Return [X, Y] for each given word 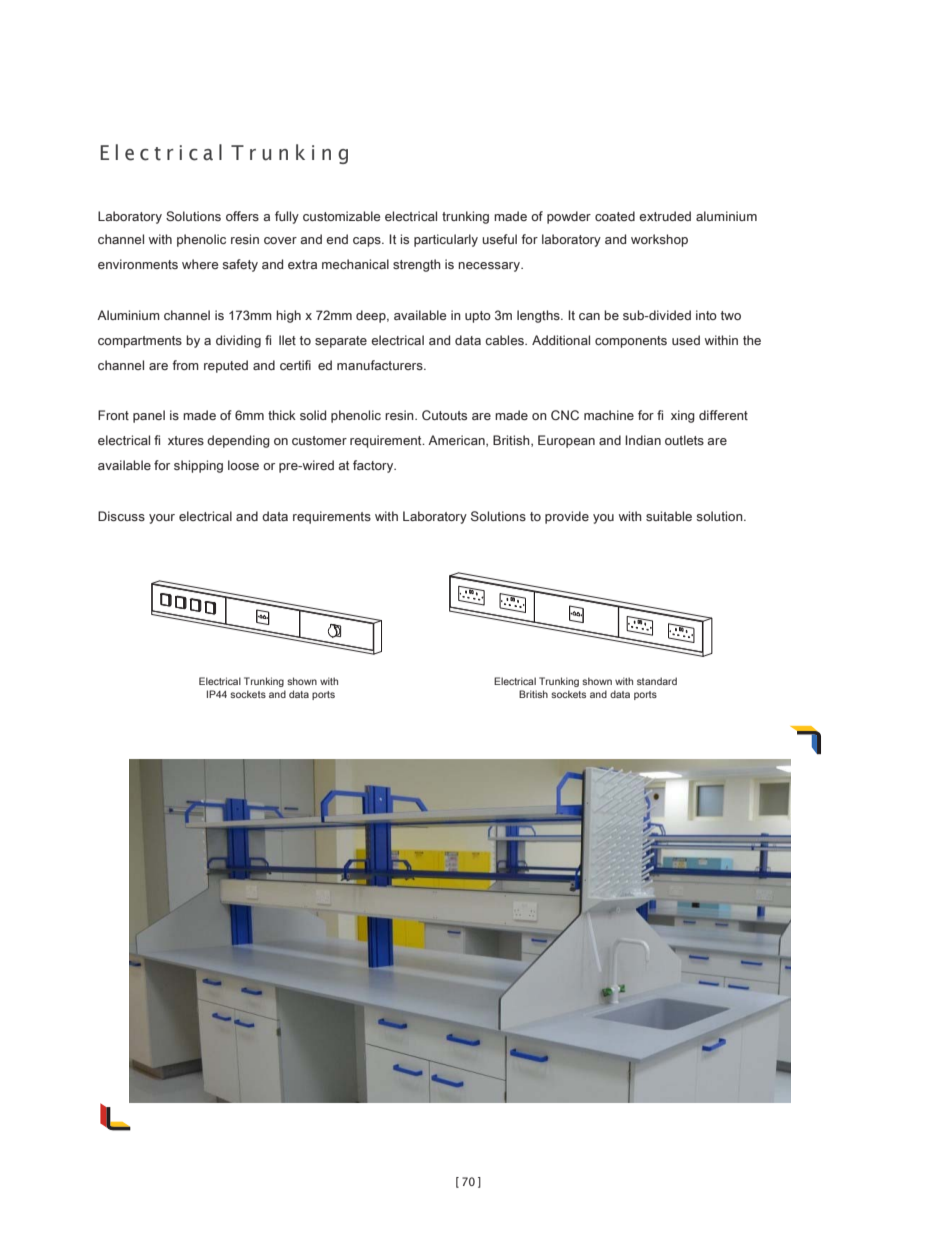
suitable [669, 516]
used [686, 340]
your [162, 519]
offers [242, 216]
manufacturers [381, 365]
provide [567, 517]
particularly [446, 240]
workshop [659, 240]
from [185, 365]
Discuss [121, 516]
